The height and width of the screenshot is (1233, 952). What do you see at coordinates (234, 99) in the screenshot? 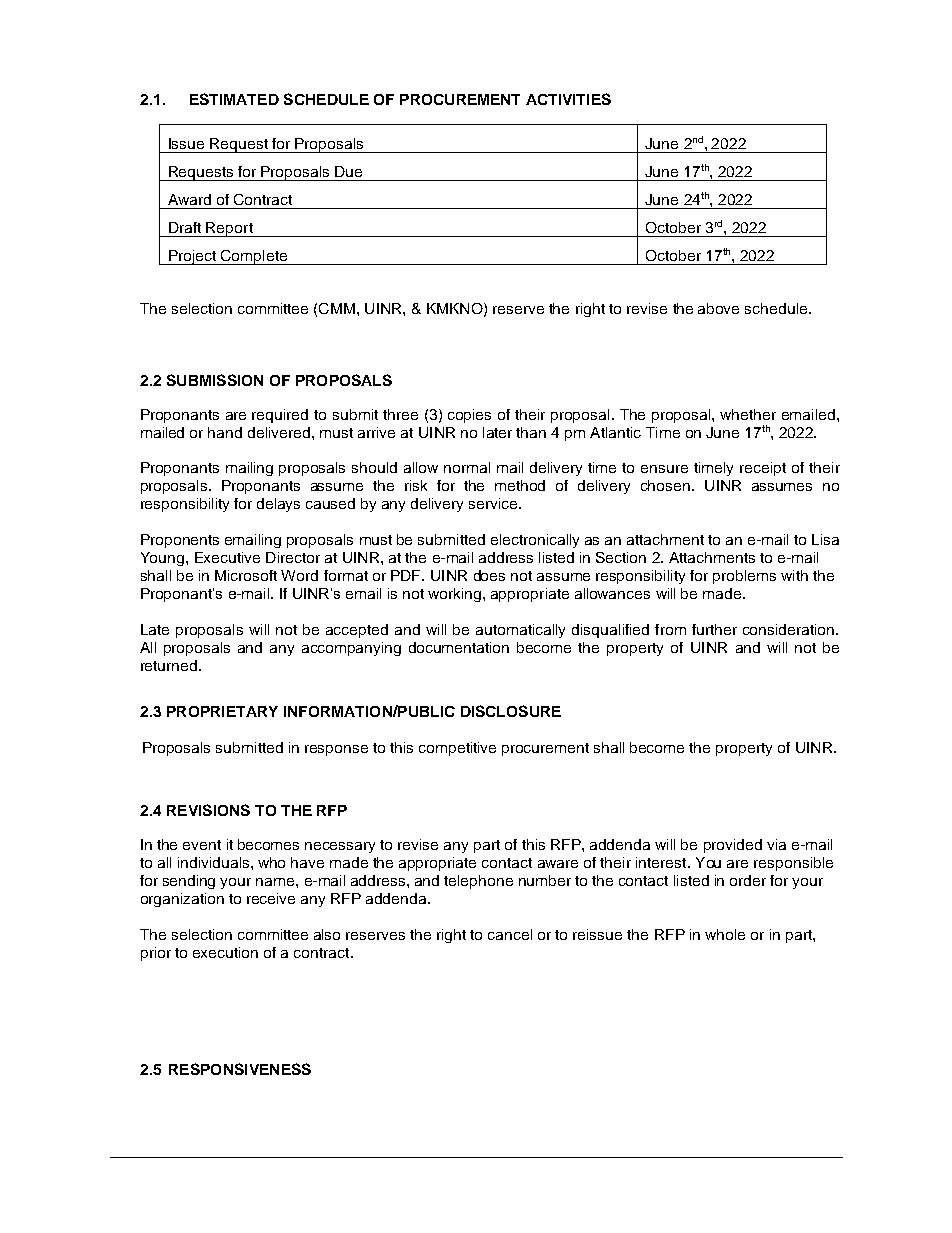
I see `ESTIMATED` at bounding box center [234, 99].
